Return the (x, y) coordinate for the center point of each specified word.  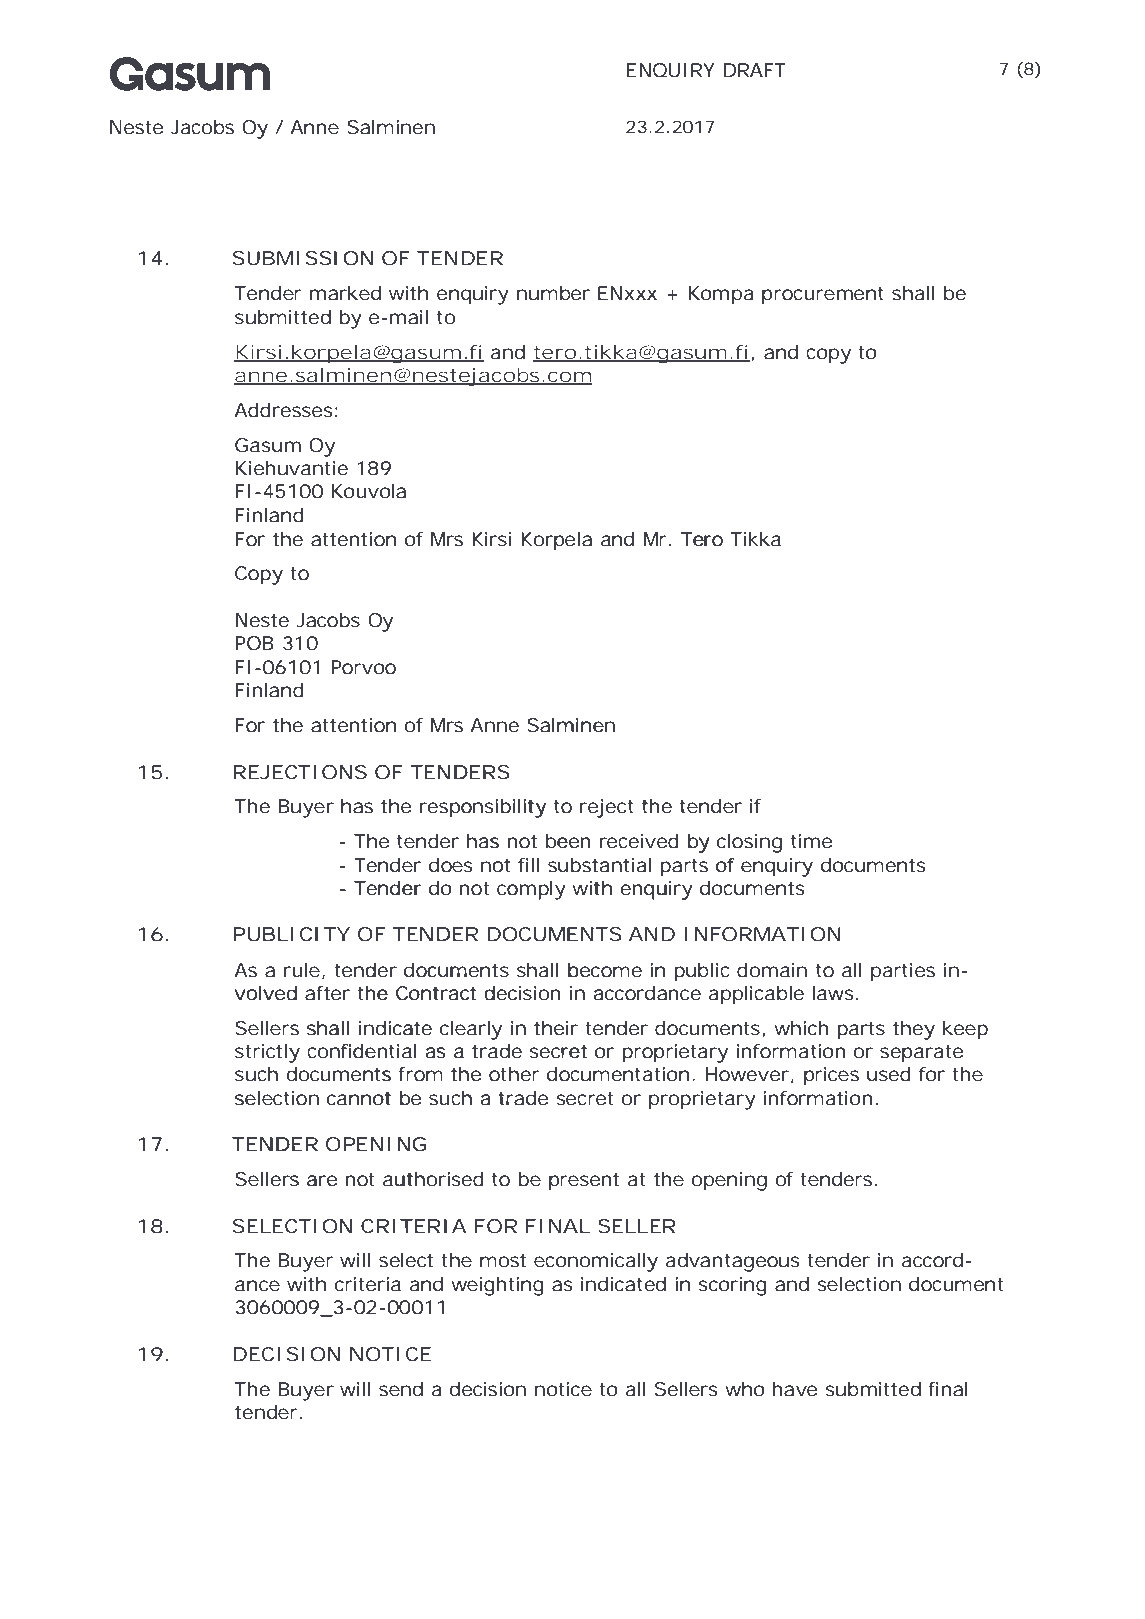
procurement (823, 296)
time (811, 841)
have (794, 1389)
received (639, 841)
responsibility (483, 808)
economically (596, 1262)
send (401, 1389)
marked (345, 293)
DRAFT (755, 70)
